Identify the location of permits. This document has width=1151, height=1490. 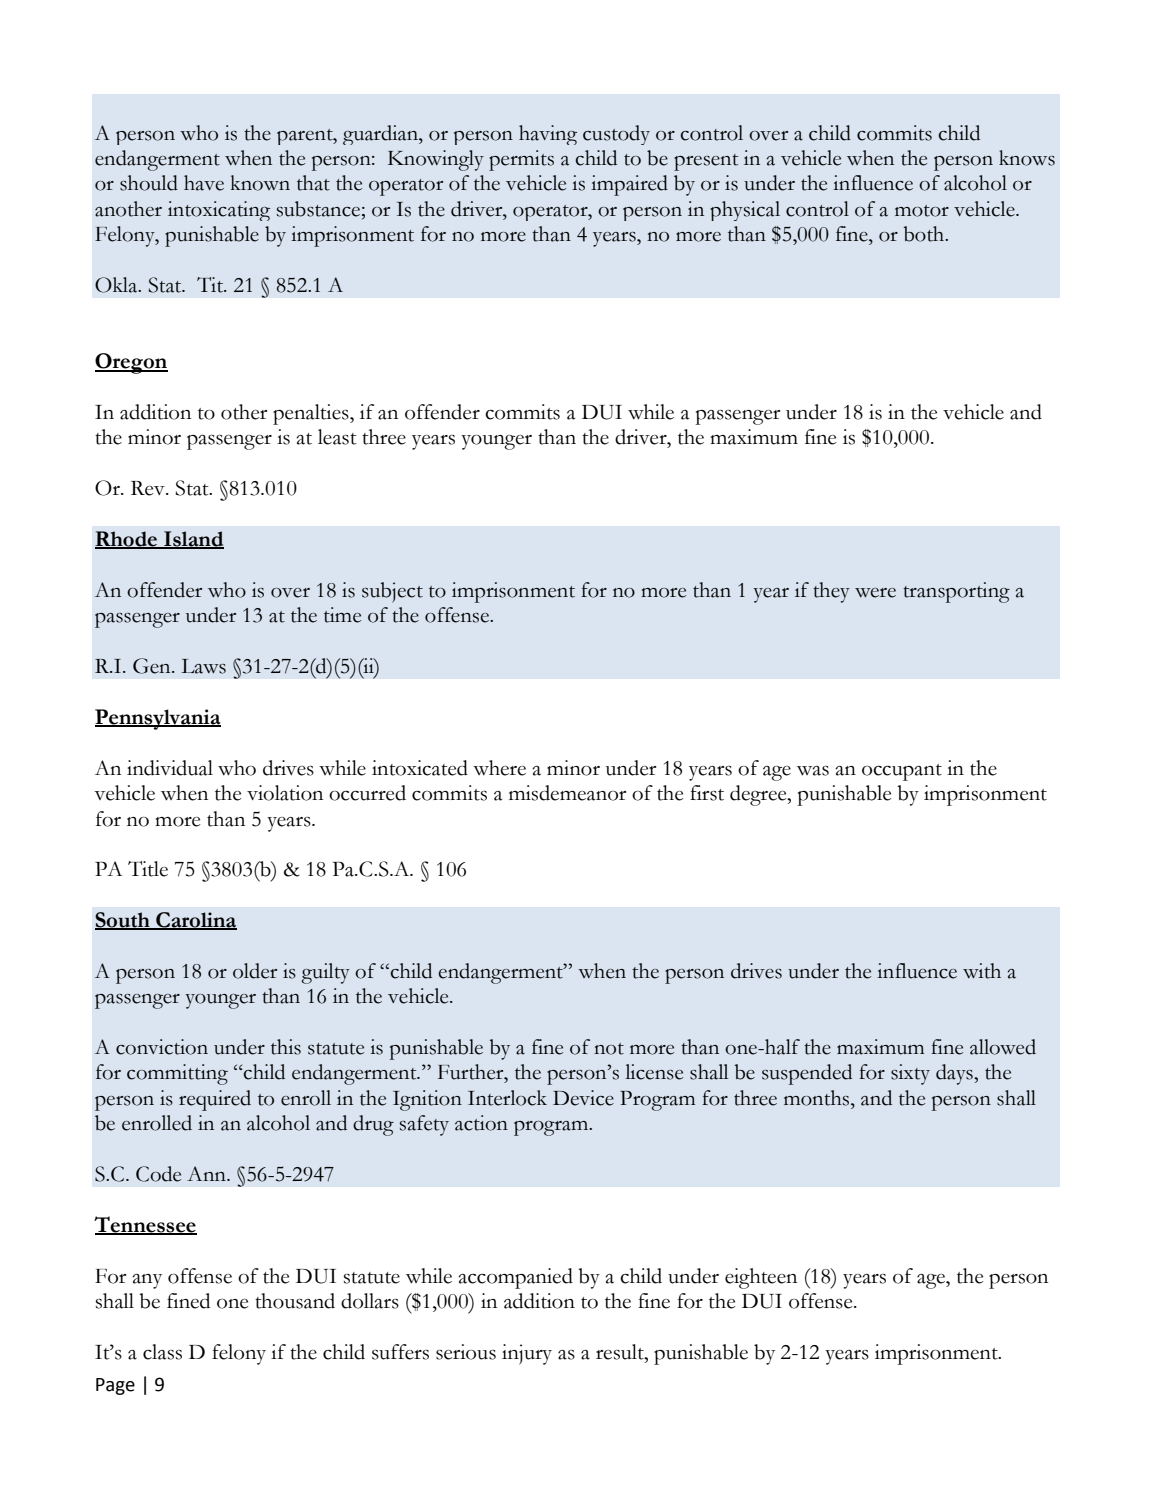
(521, 160).
